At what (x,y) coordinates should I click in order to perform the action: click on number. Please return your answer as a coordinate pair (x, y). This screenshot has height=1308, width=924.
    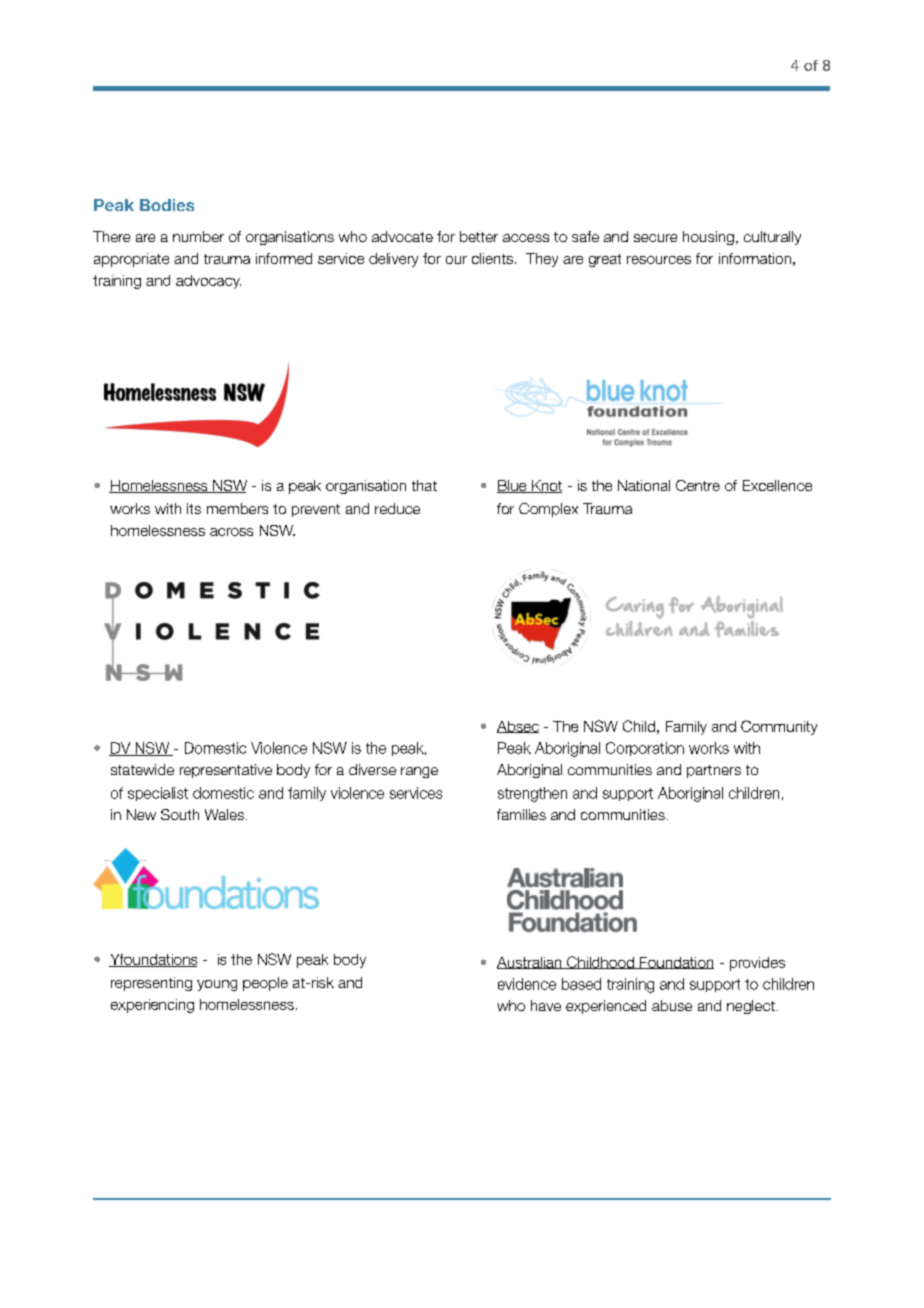
    Looking at the image, I should click on (198, 236).
